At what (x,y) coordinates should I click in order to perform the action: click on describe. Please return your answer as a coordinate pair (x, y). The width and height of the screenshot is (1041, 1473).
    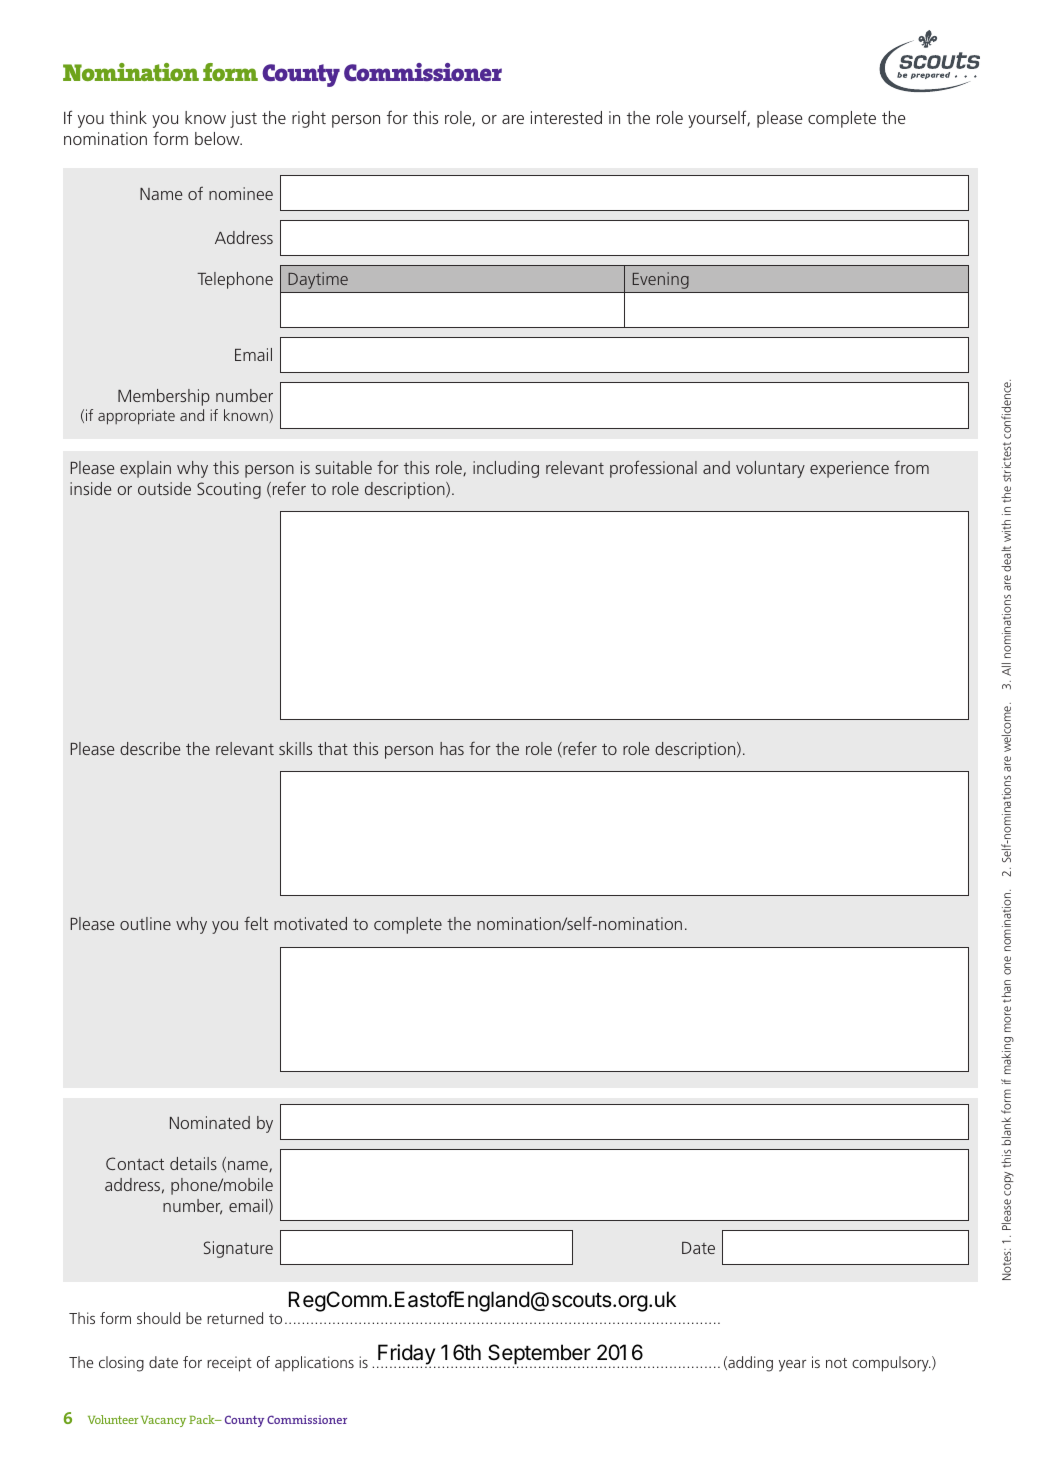
    Looking at the image, I should click on (150, 748).
